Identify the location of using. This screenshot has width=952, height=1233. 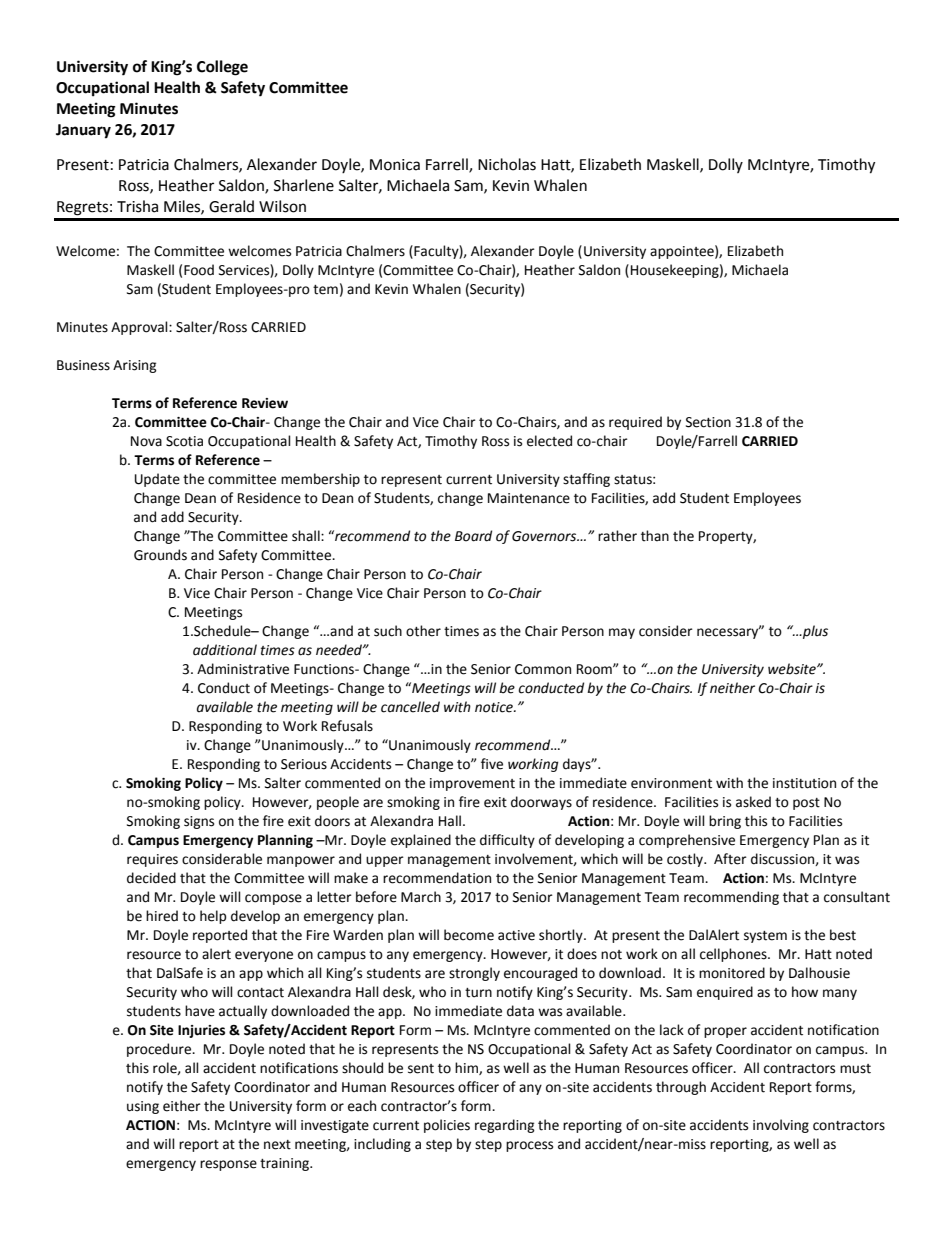
(143, 1107).
